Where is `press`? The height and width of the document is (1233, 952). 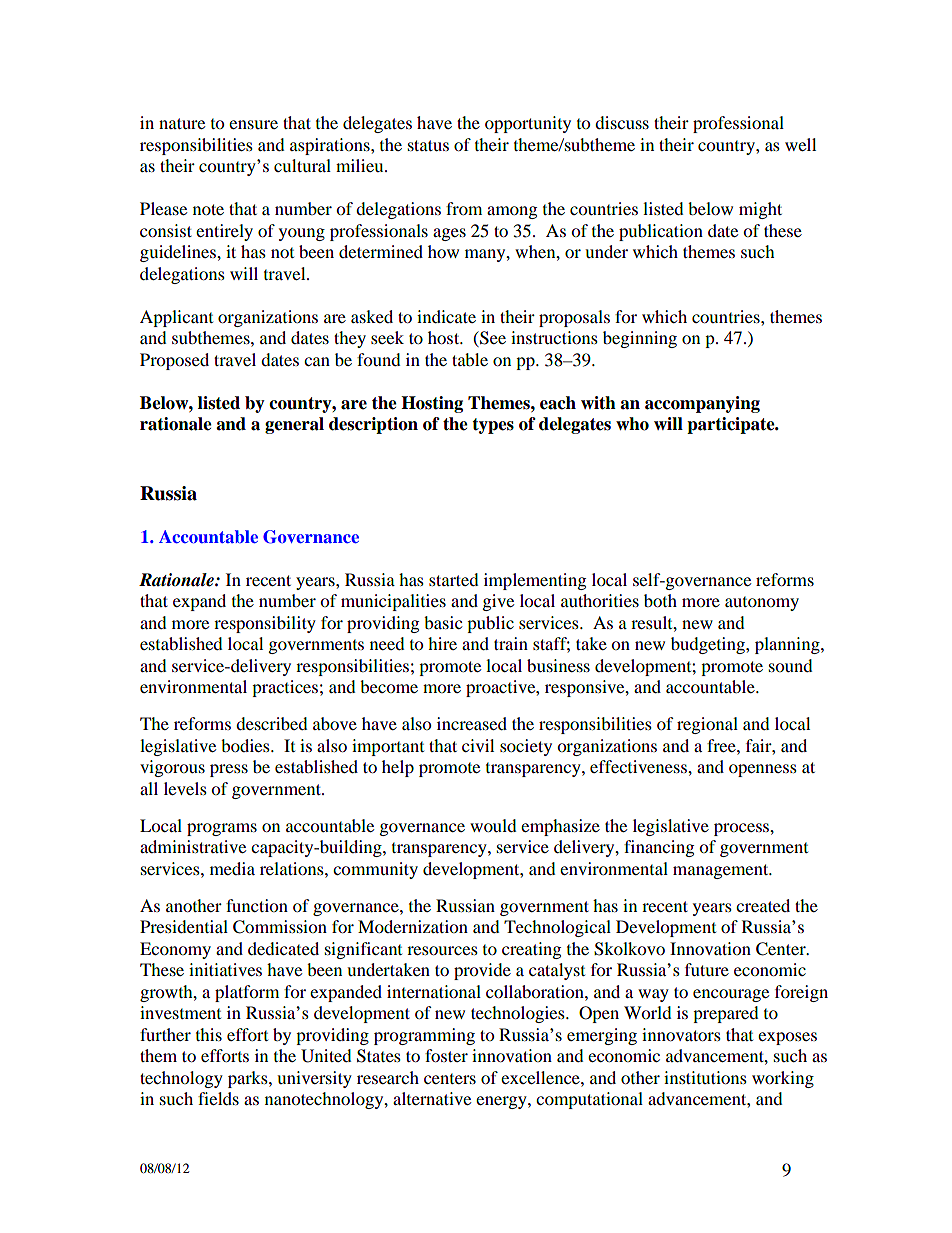 press is located at coordinates (229, 770).
